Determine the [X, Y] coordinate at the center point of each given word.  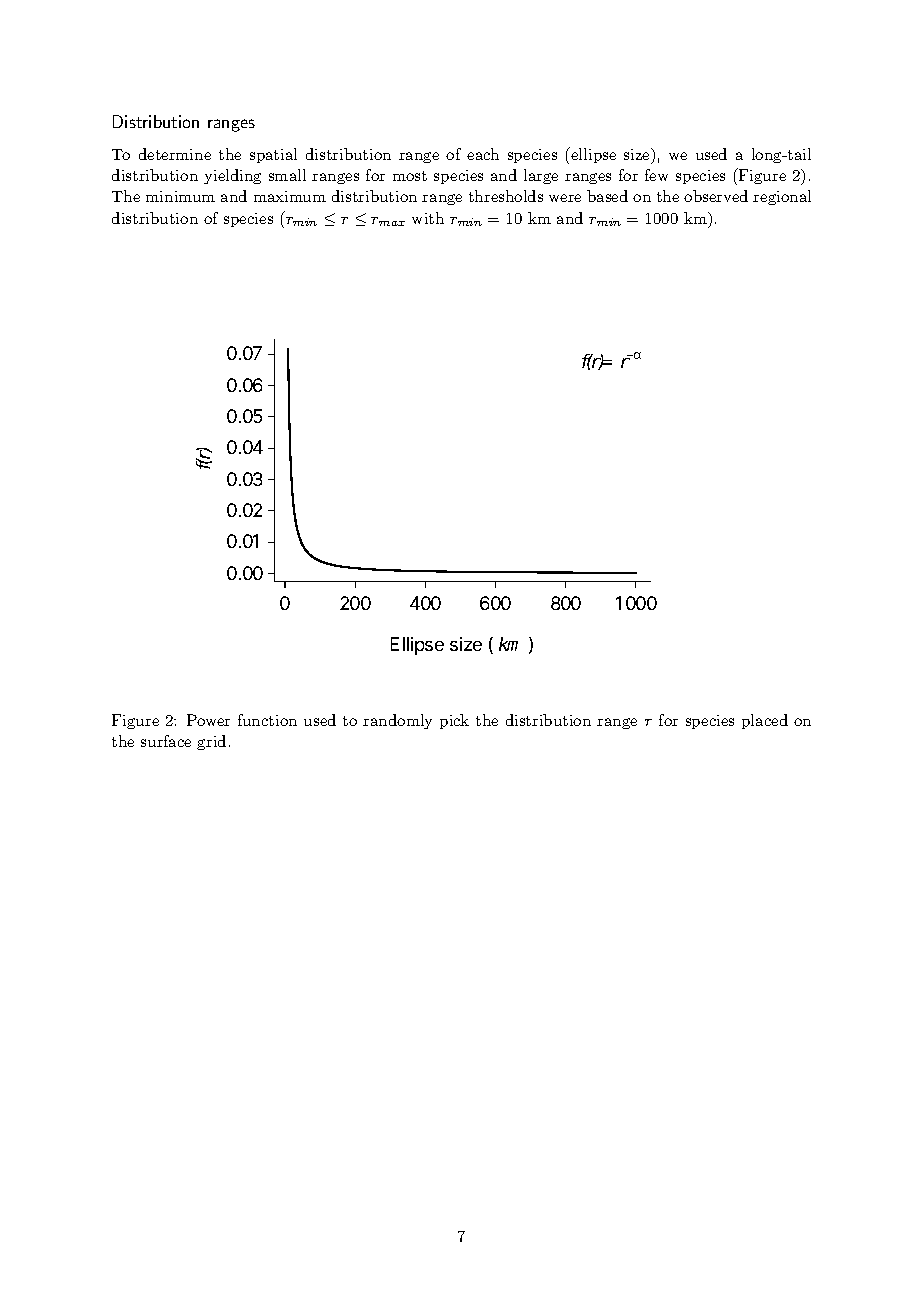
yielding [232, 176]
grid [211, 742]
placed [765, 721]
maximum [290, 196]
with [428, 218]
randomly [397, 721]
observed [716, 196]
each [483, 154]
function [267, 720]
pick [454, 721]
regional [782, 197]
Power [208, 720]
